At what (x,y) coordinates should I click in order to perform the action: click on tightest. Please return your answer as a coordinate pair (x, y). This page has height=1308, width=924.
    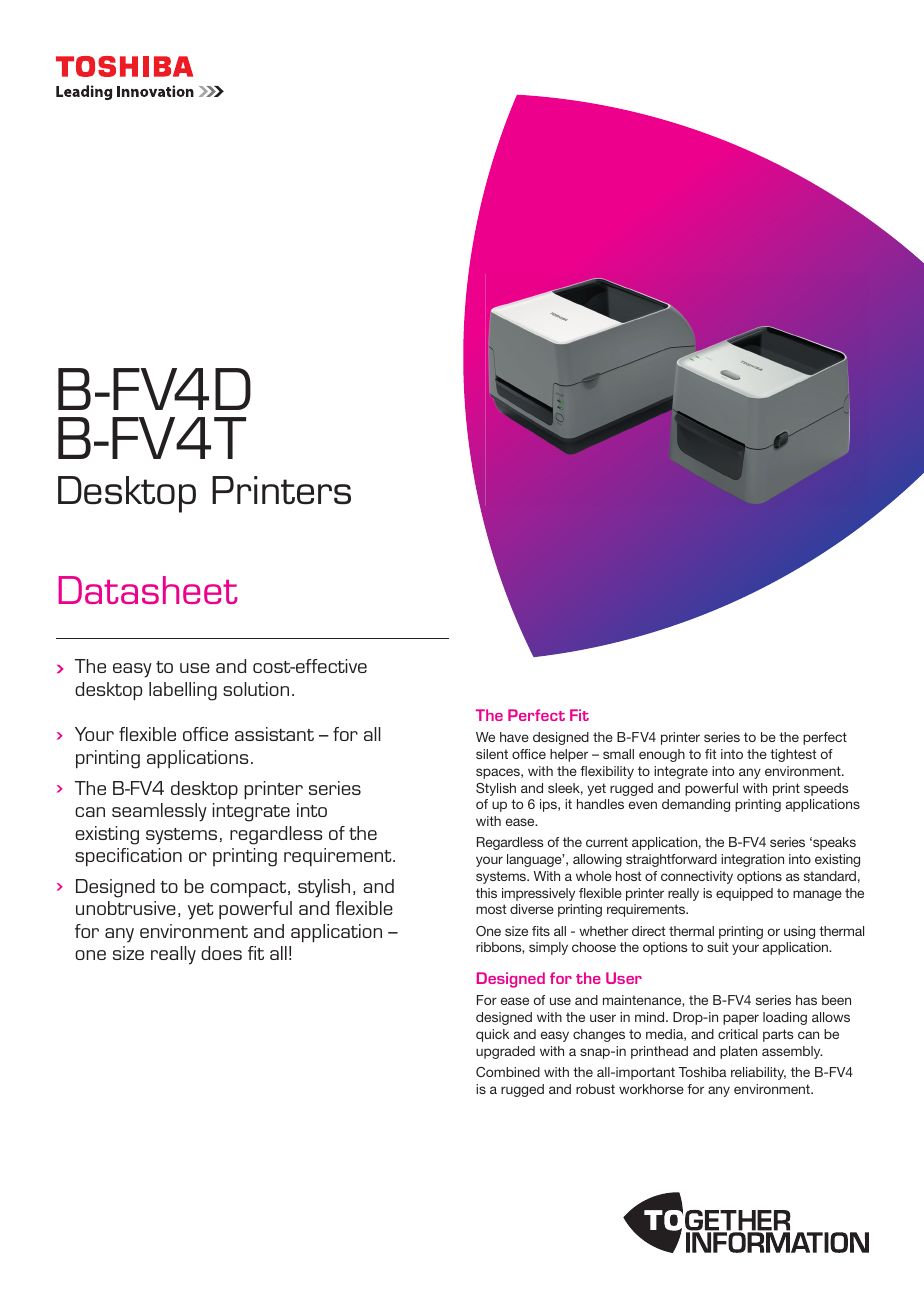
    Looking at the image, I should click on (793, 755).
